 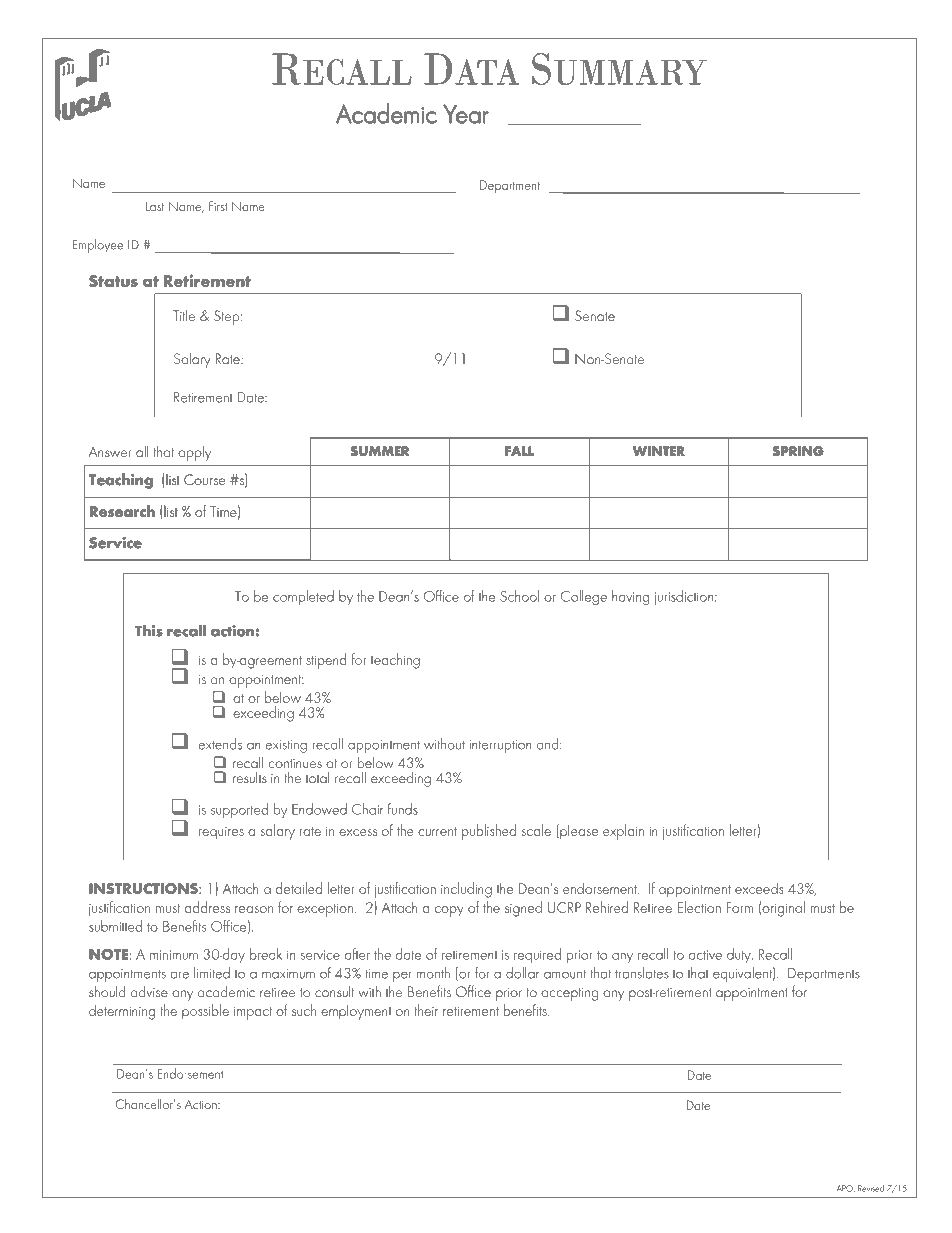 What do you see at coordinates (218, 206) in the page?
I see `First` at bounding box center [218, 206].
